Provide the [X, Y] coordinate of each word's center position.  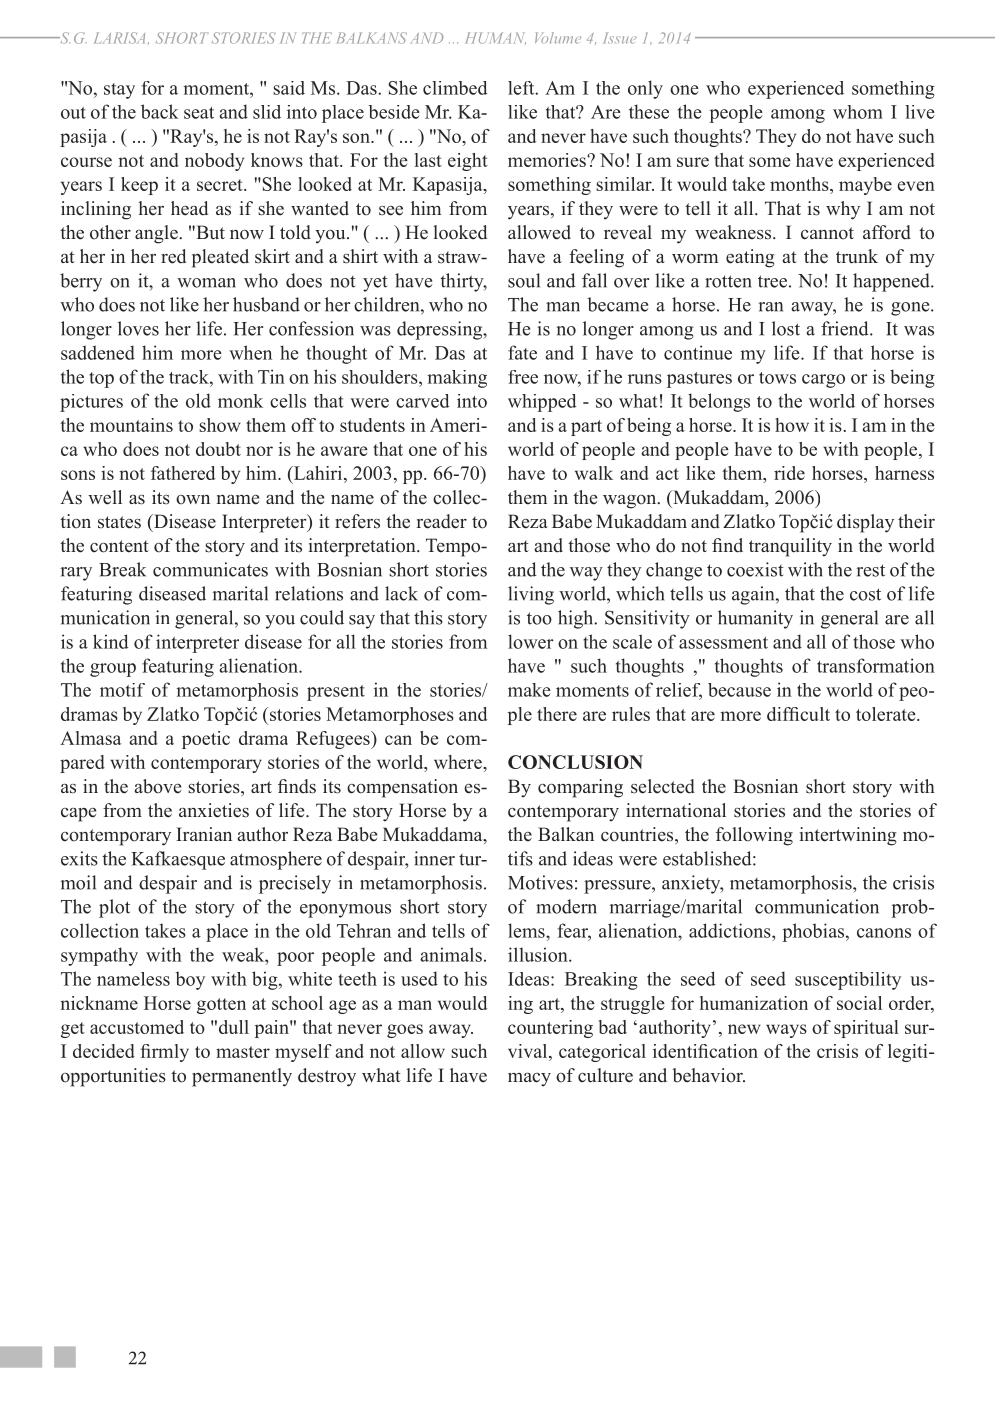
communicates [210, 569]
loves [138, 328]
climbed [455, 88]
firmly [164, 1053]
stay [119, 91]
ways [786, 1031]
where [459, 762]
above [157, 786]
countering [550, 1029]
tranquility [790, 547]
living [531, 595]
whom [858, 112]
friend [846, 328]
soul [524, 280]
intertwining [848, 836]
